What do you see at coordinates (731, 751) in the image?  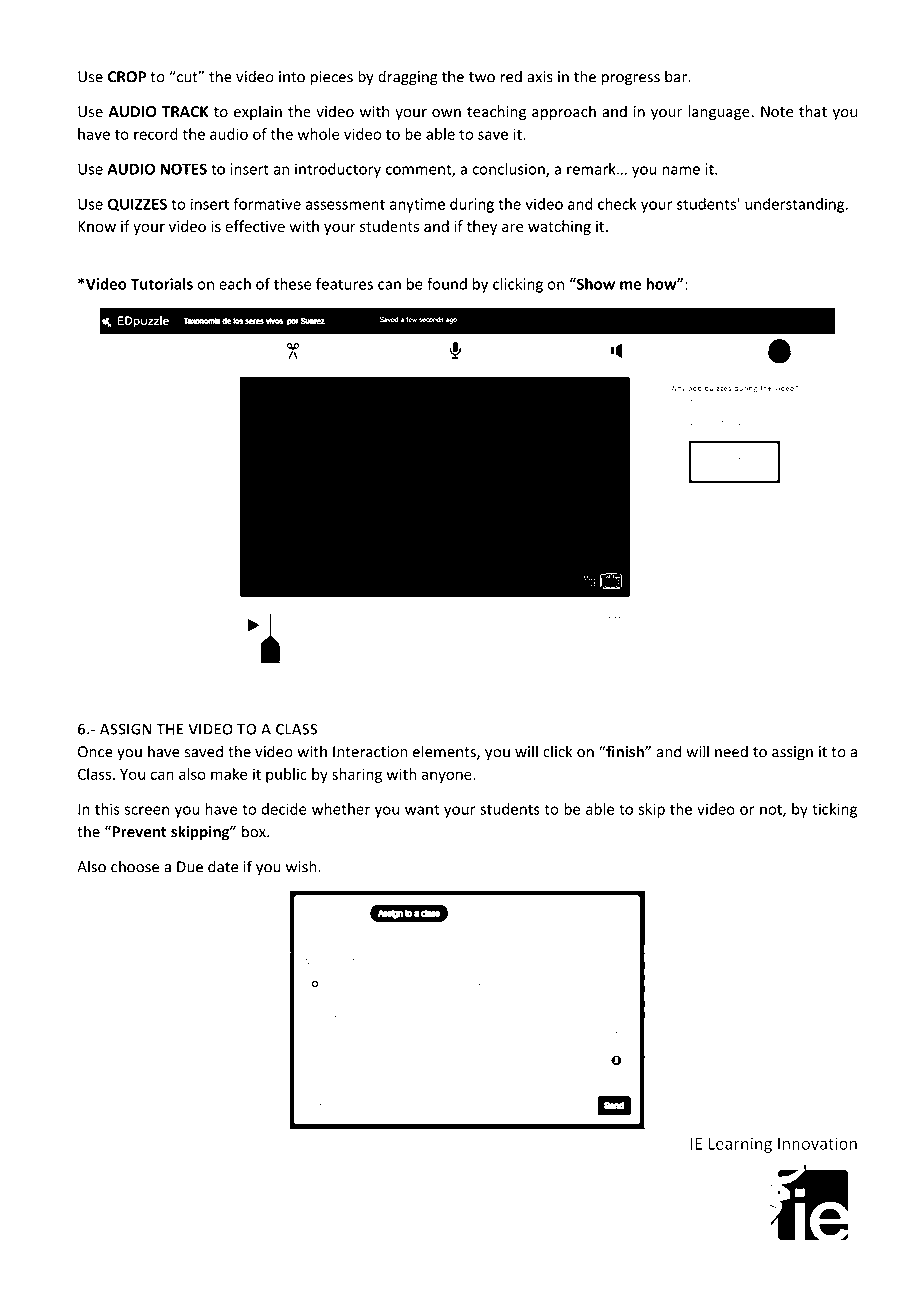 I see `need` at bounding box center [731, 751].
